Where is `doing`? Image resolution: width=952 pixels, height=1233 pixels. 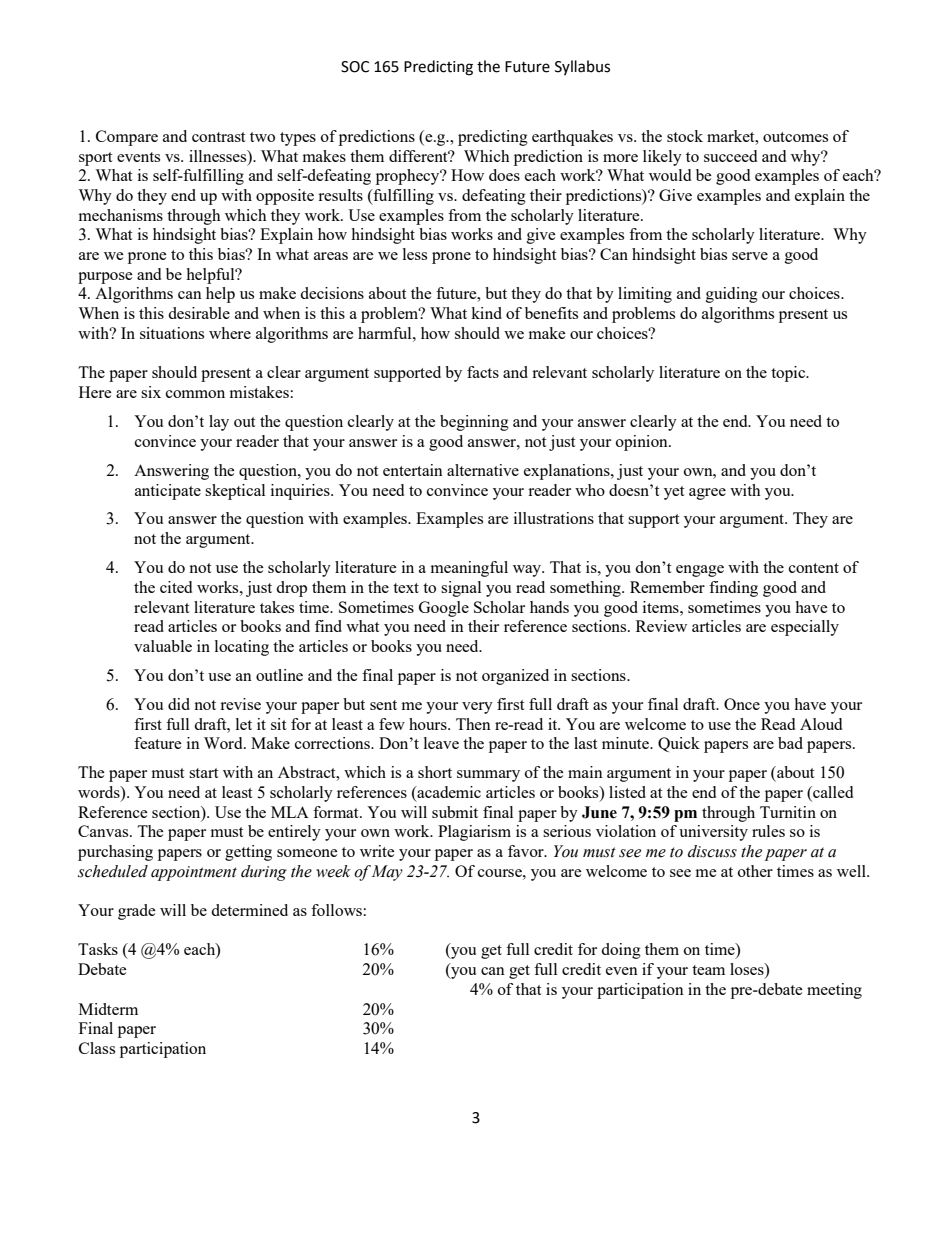
doing is located at coordinates (621, 951).
